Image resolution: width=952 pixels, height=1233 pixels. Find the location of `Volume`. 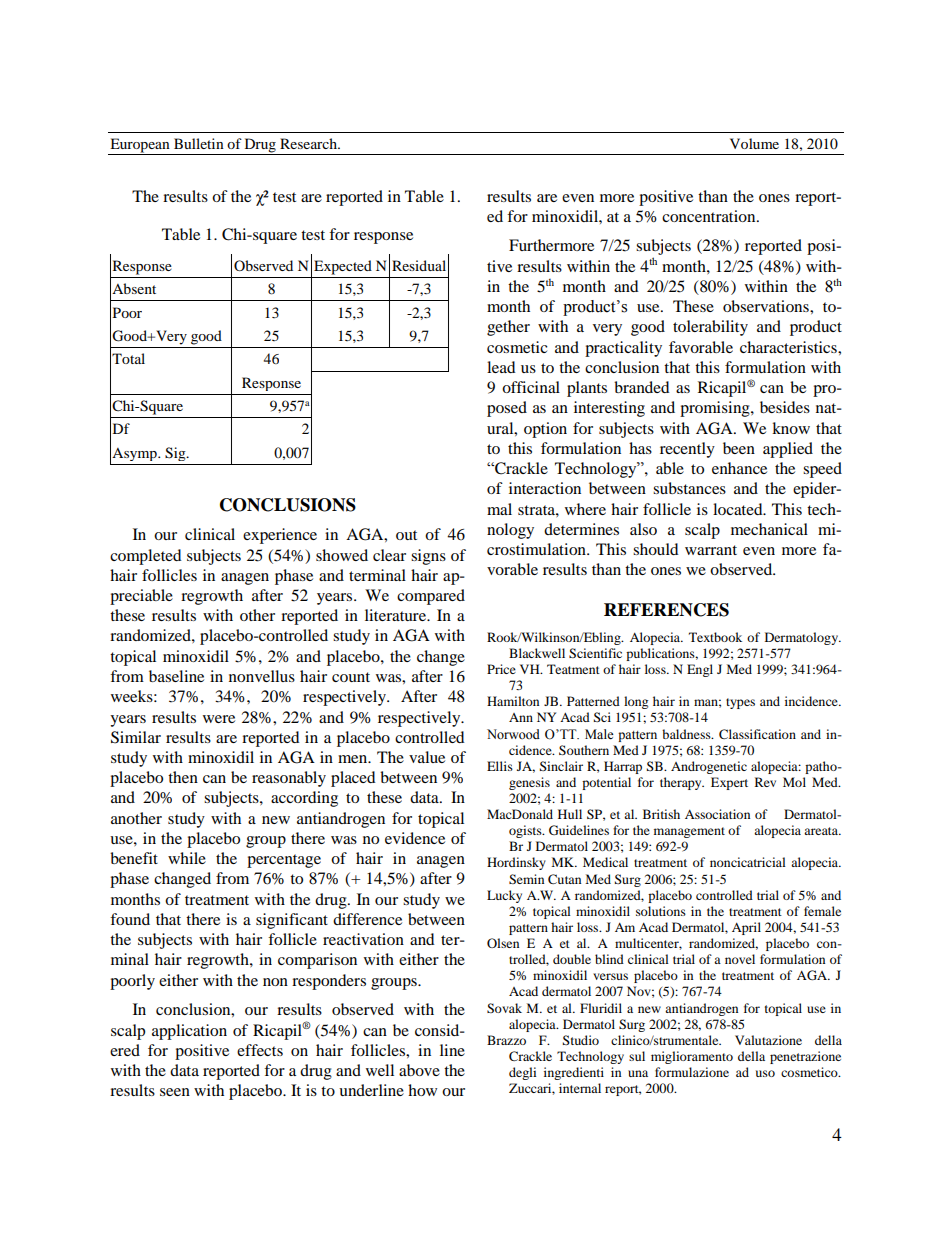

Volume is located at coordinates (754, 143).
